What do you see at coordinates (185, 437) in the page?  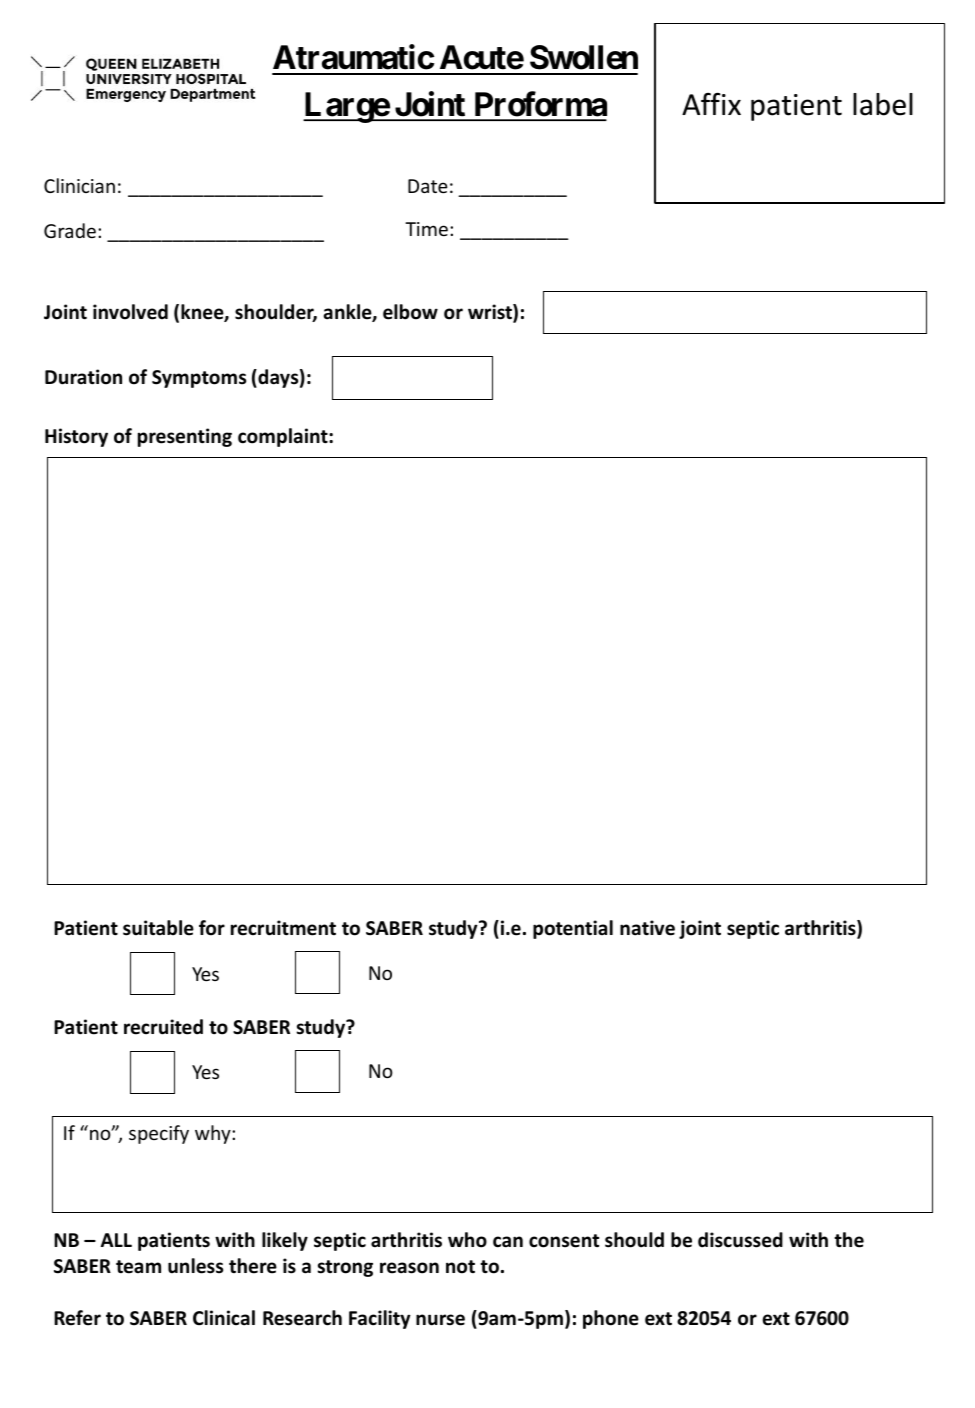 I see `presenting` at bounding box center [185, 437].
